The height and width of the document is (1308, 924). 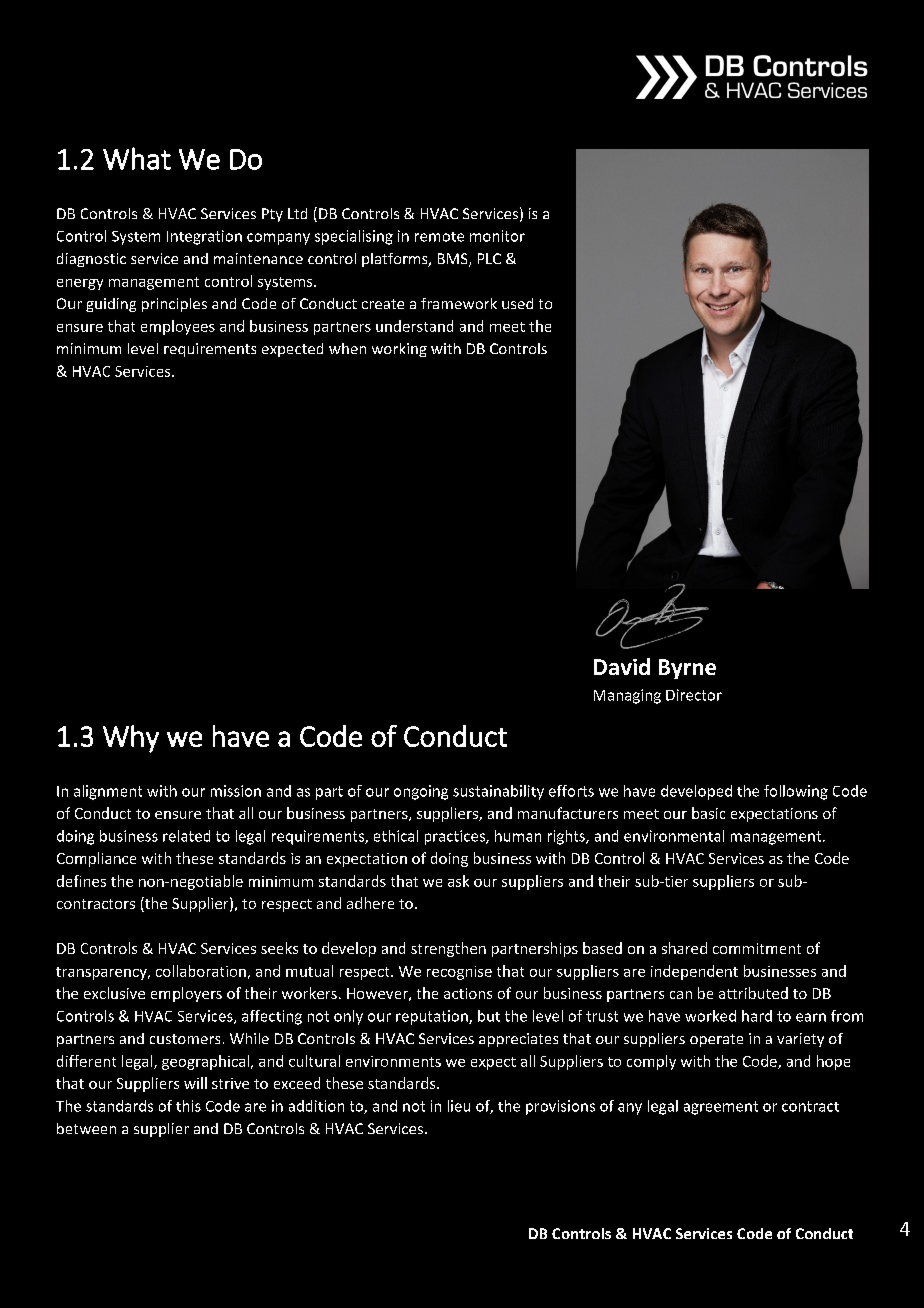 What do you see at coordinates (721, 1108) in the document?
I see `agreement` at bounding box center [721, 1108].
